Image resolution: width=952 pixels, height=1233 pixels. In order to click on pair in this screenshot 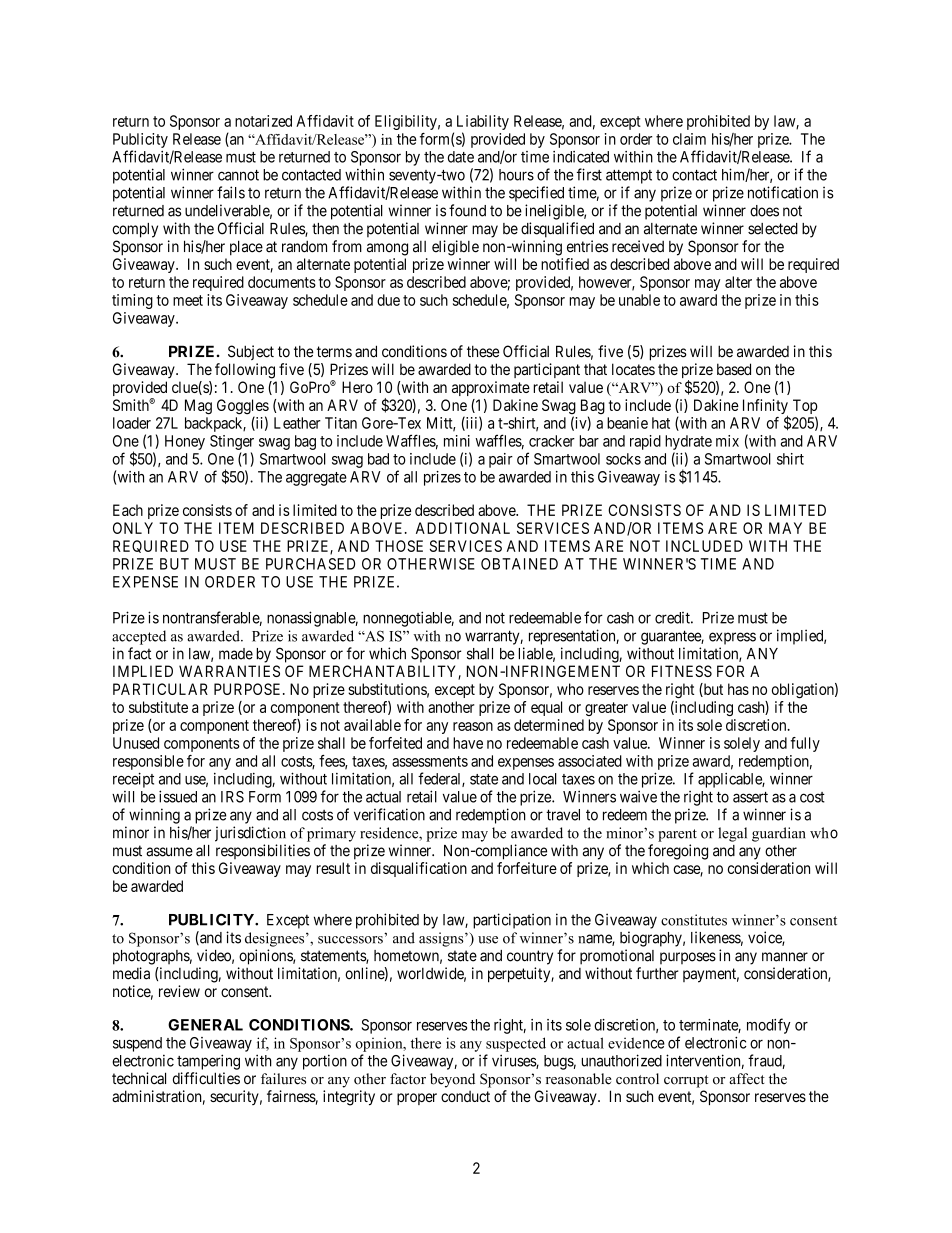, I will do `click(501, 460)`.
